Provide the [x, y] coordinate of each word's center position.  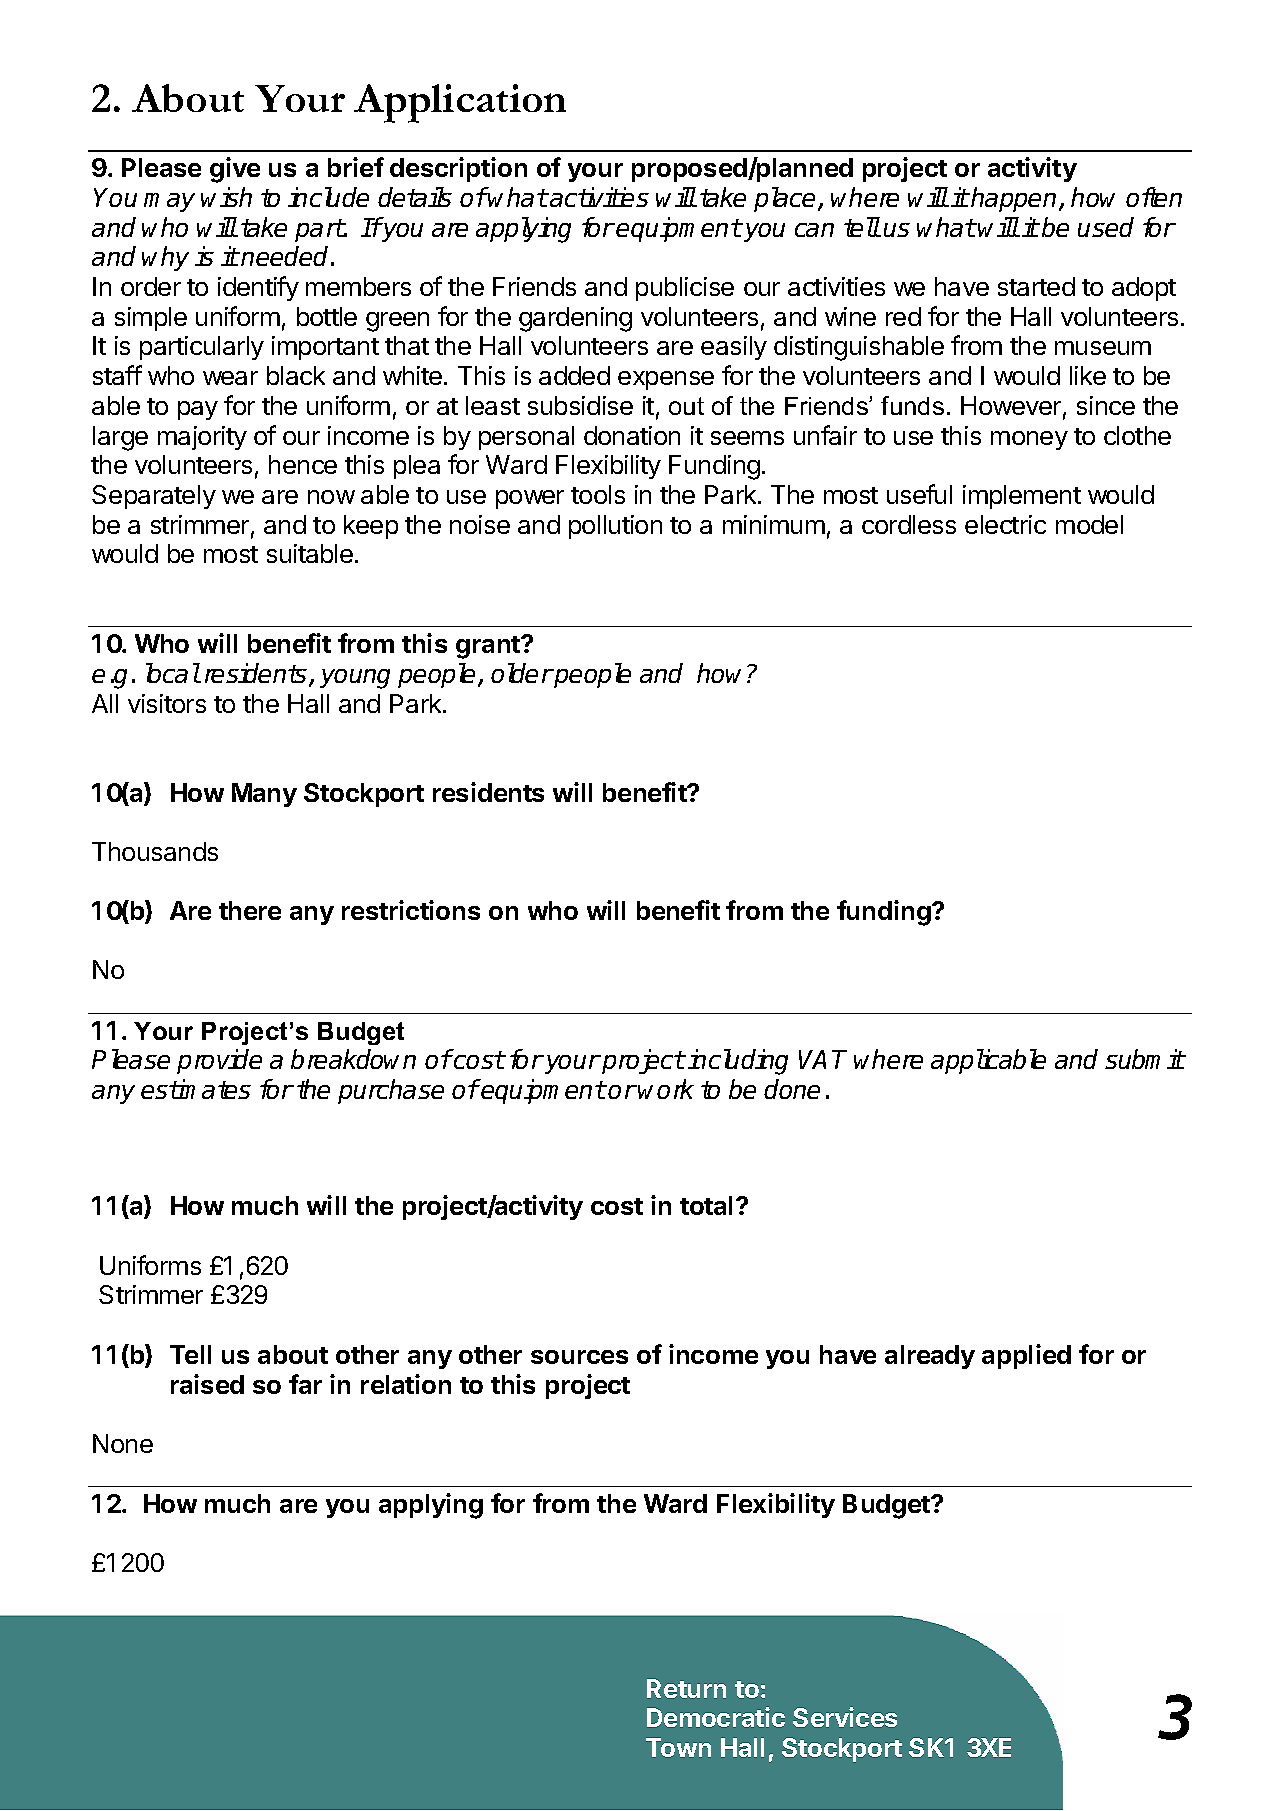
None [123, 1443]
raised [207, 1384]
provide [219, 1061]
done [792, 1089]
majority [202, 438]
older [522, 673]
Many [264, 795]
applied [1026, 1356]
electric [1005, 524]
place [786, 199]
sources [579, 1357]
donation [632, 435]
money [1029, 440]
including [738, 1062]
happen [1015, 199]
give [235, 170]
